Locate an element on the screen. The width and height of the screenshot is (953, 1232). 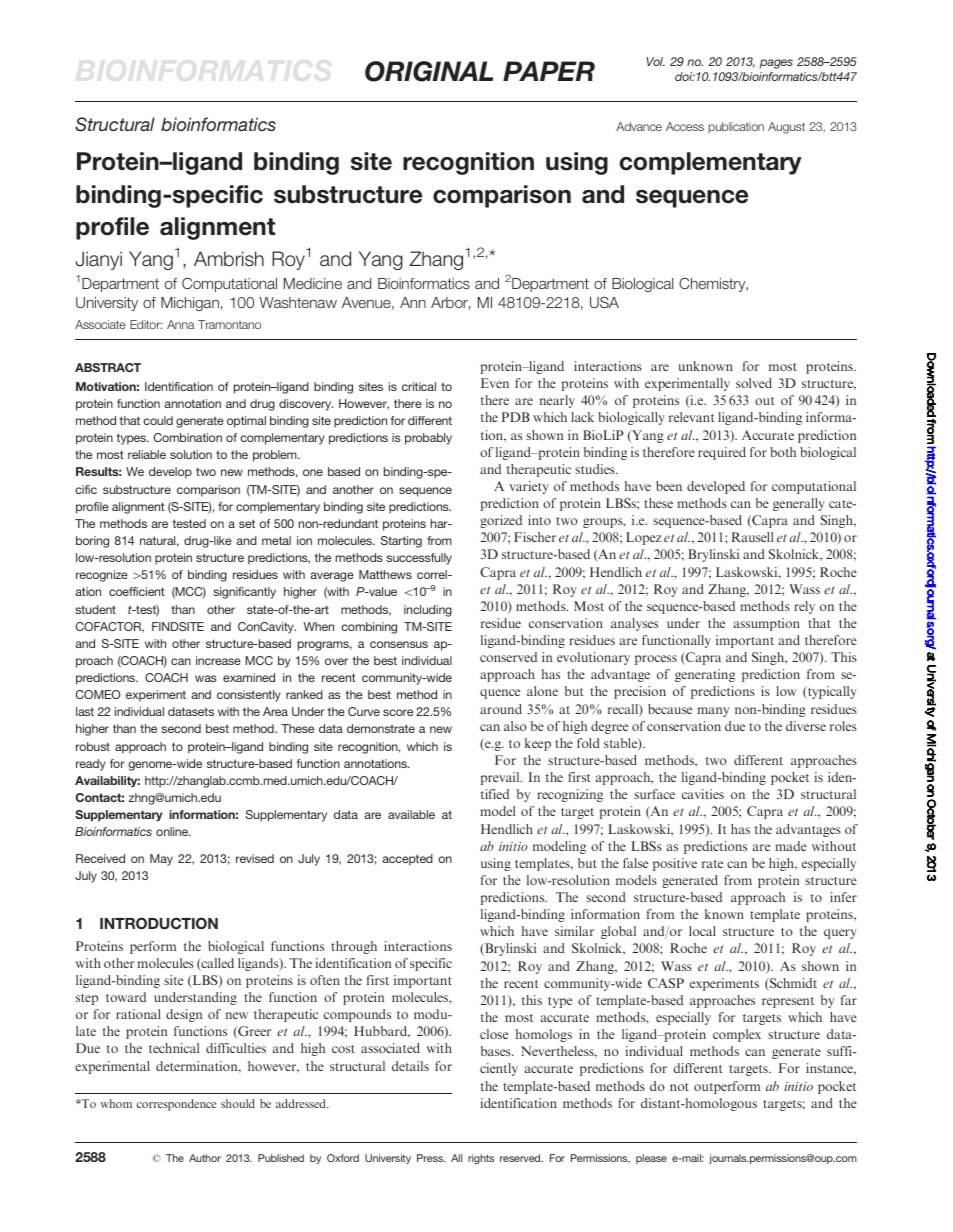
rights is located at coordinates (481, 1159).
